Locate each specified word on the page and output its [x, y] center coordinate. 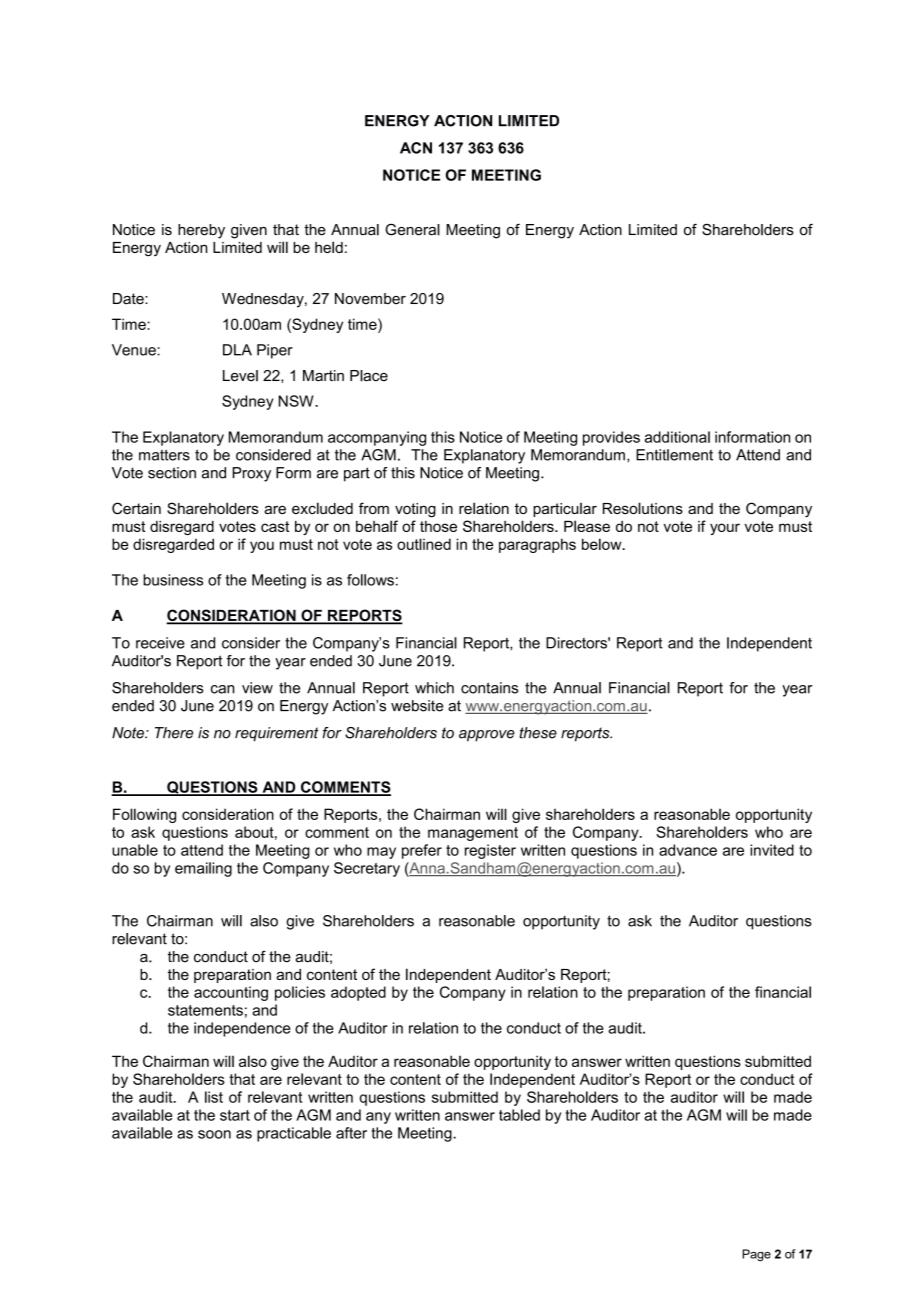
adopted [358, 993]
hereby [201, 231]
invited [772, 850]
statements [205, 1010]
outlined [424, 544]
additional [677, 437]
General [412, 229]
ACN [416, 148]
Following [144, 815]
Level [240, 376]
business [173, 580]
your [725, 529]
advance [688, 850]
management [473, 834]
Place [369, 376]
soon [214, 1134]
